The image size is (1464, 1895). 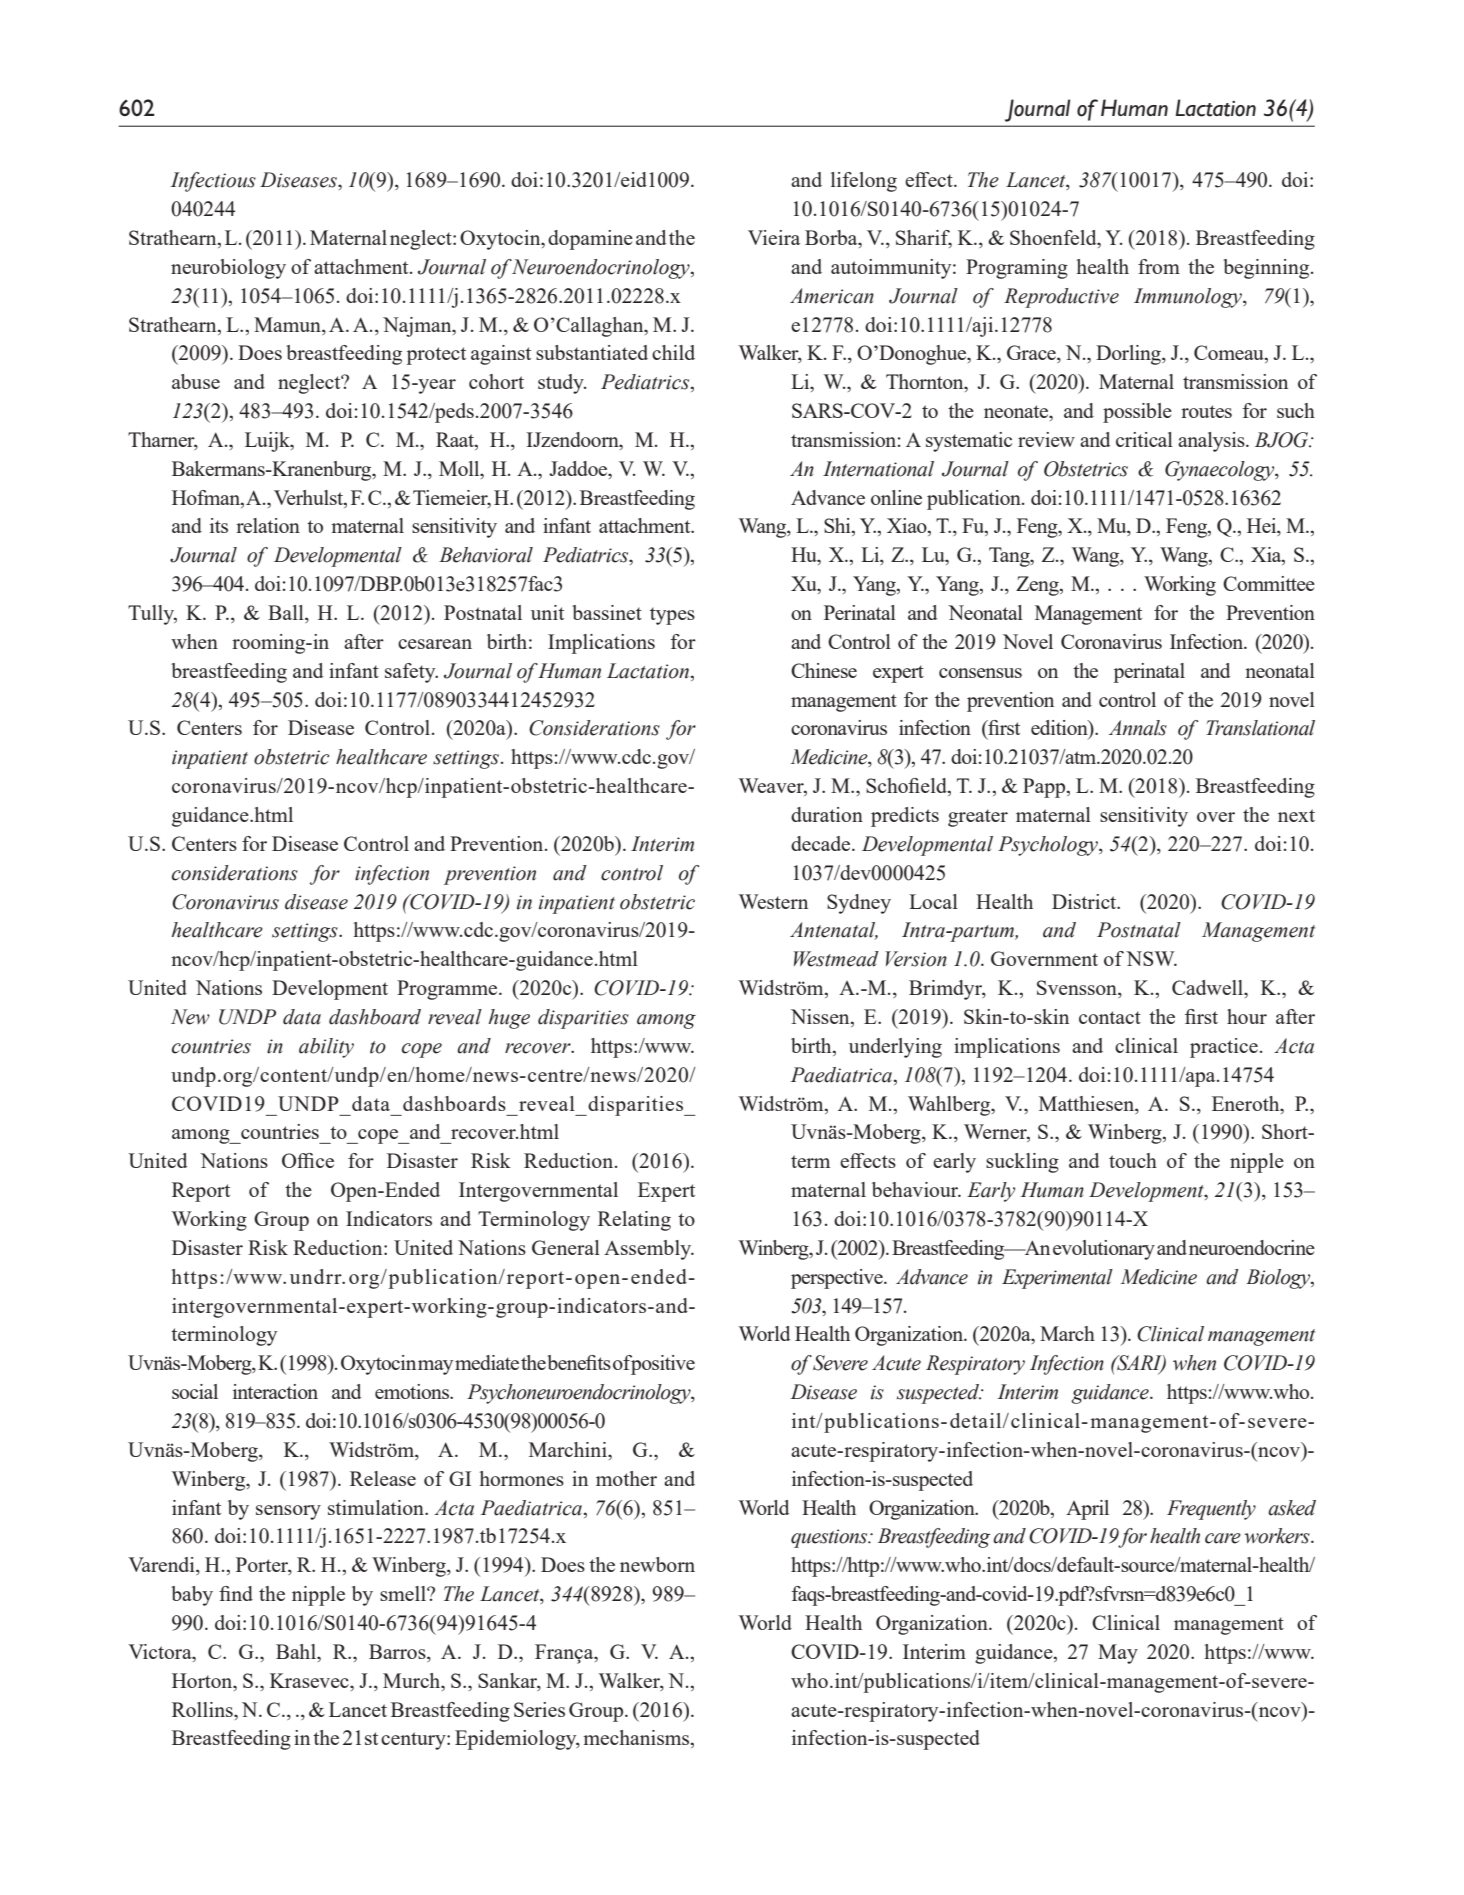 I want to click on Office, so click(x=308, y=1160).
